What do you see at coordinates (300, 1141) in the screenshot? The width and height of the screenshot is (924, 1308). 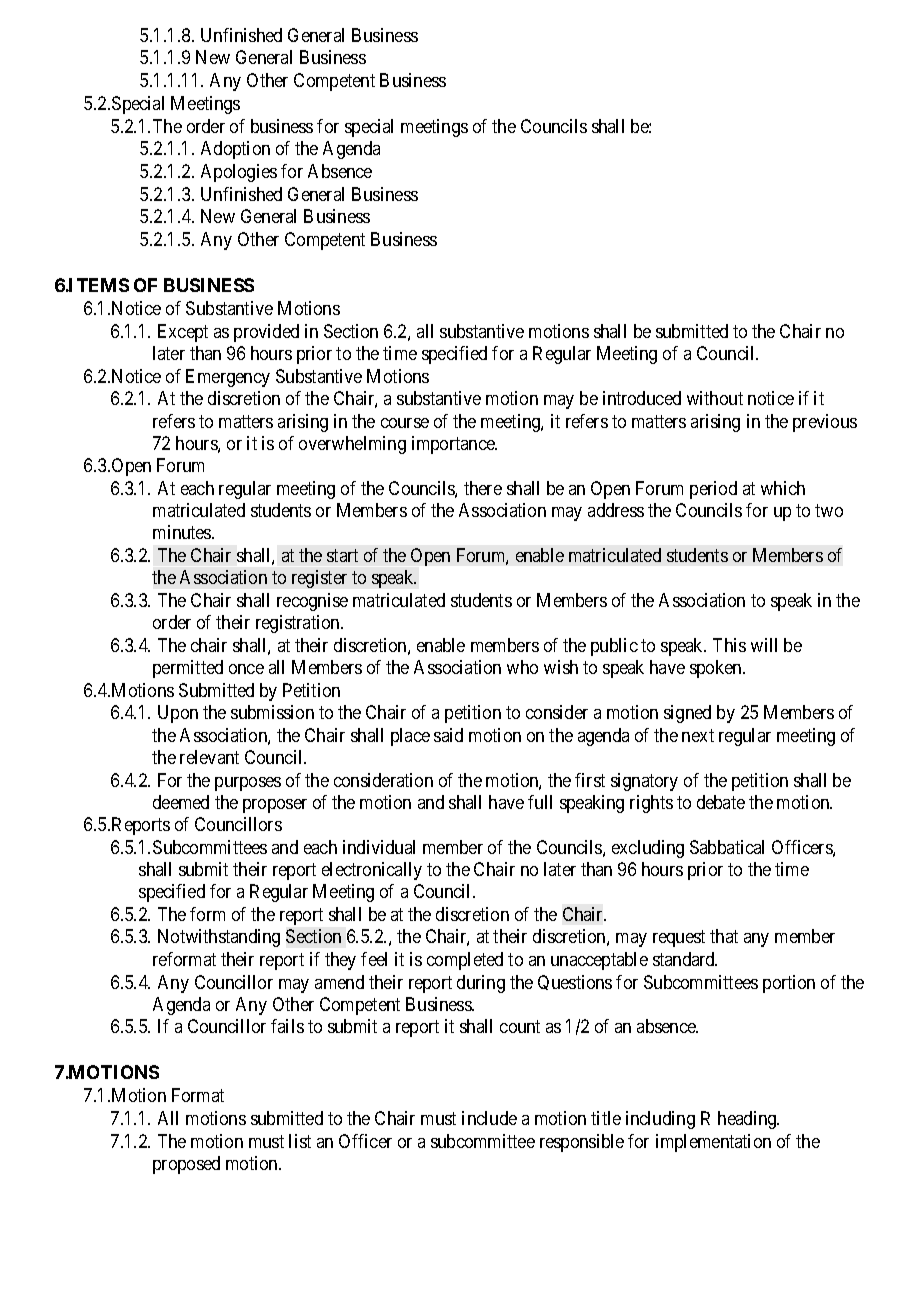 I see `list` at bounding box center [300, 1141].
